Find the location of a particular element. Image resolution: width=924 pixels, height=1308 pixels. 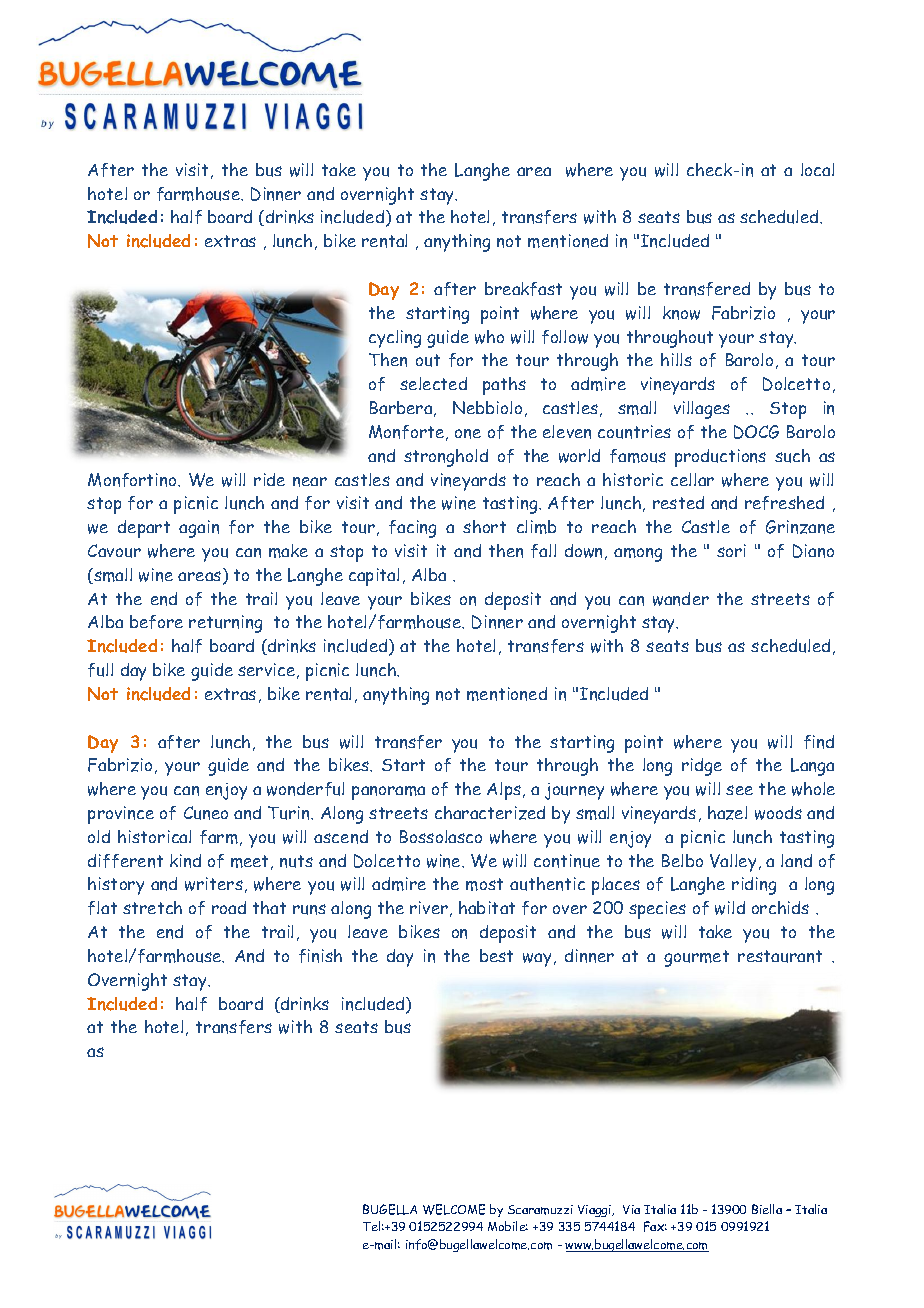

cycling is located at coordinates (395, 339).
